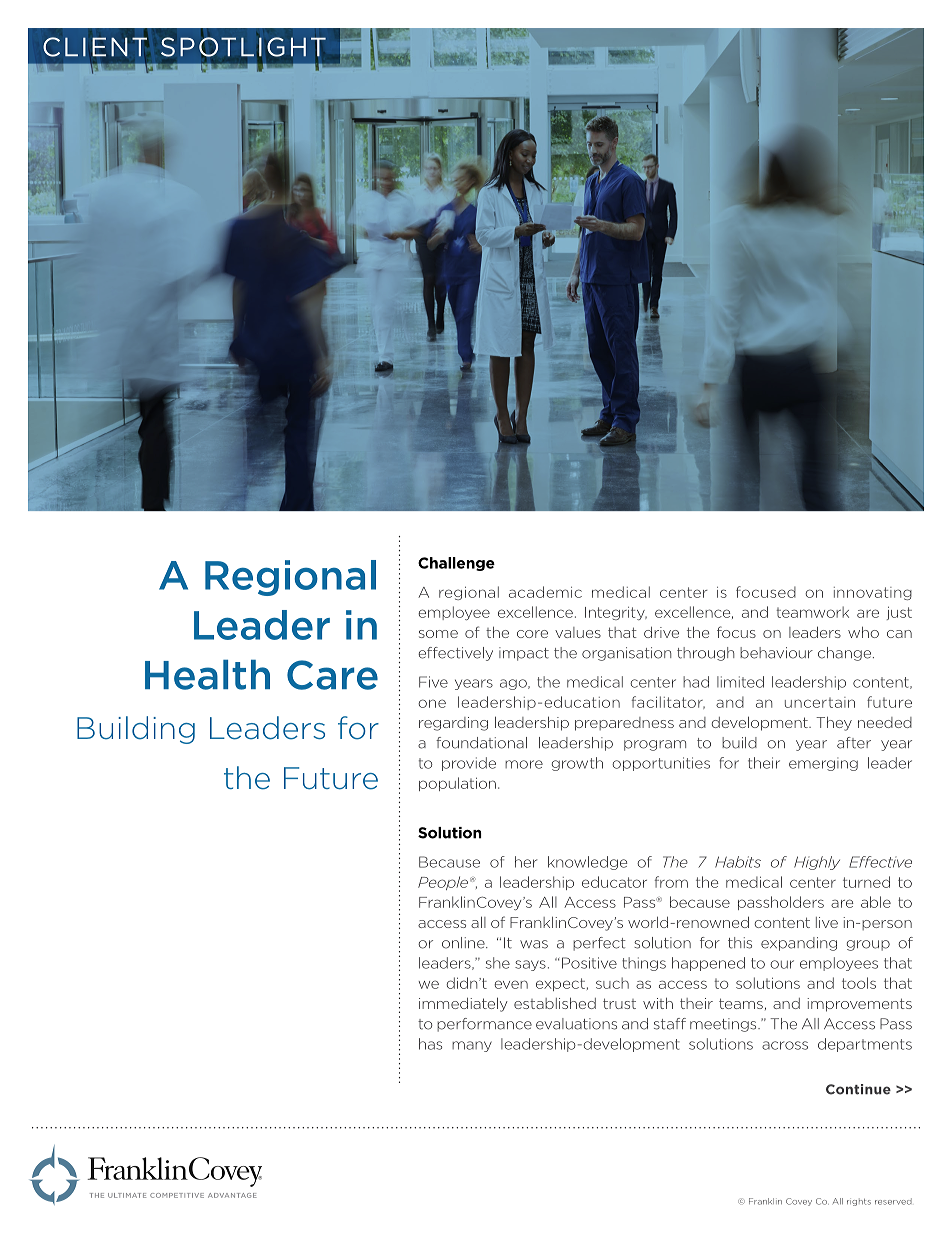  Describe the element at coordinates (812, 612) in the page. I see `teamwork` at that location.
